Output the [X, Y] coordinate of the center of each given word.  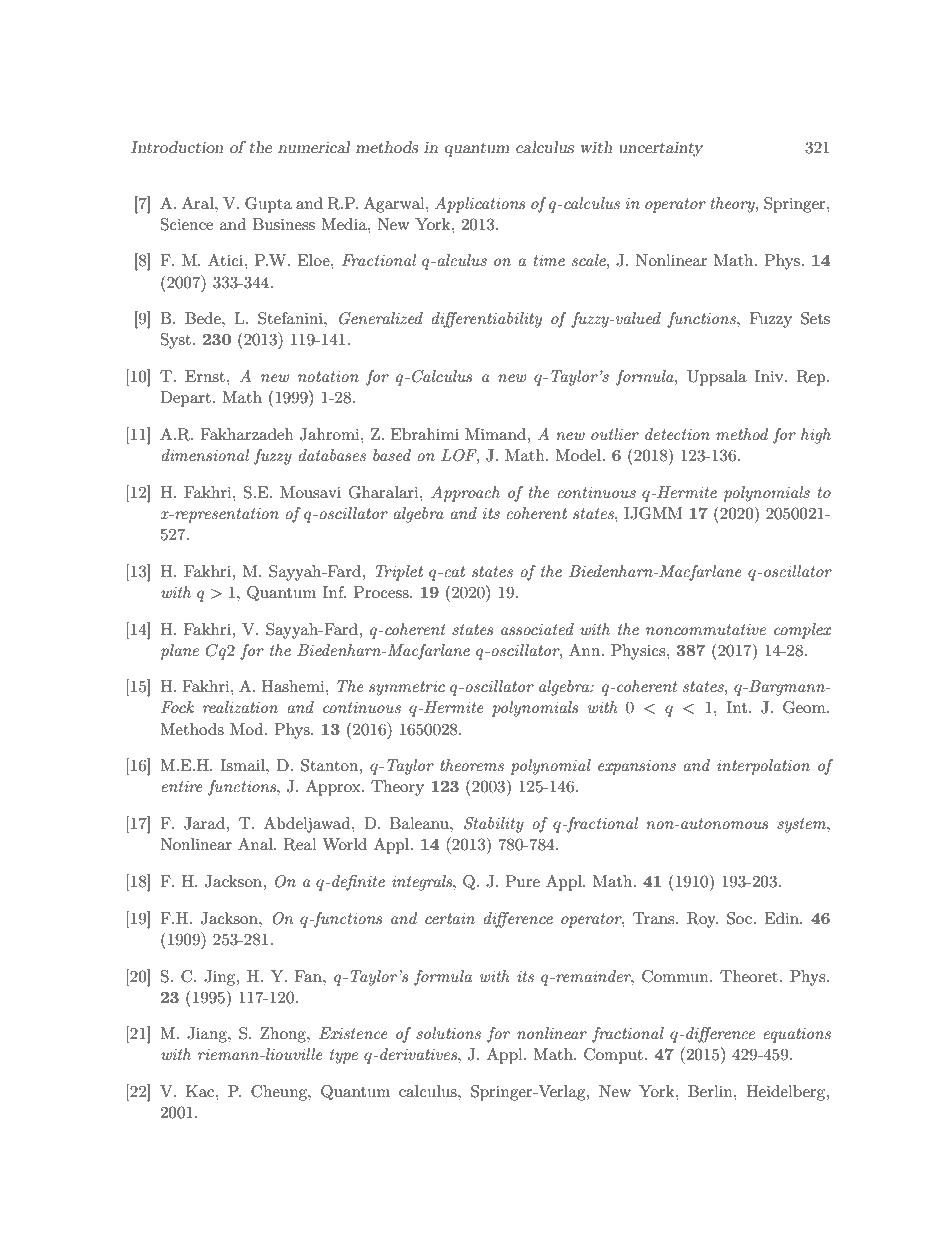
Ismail [244, 765]
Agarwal [395, 205]
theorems [472, 765]
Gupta [268, 205]
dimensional [205, 455]
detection [677, 434]
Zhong [284, 1035]
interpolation [763, 767]
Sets [815, 318]
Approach [465, 494]
